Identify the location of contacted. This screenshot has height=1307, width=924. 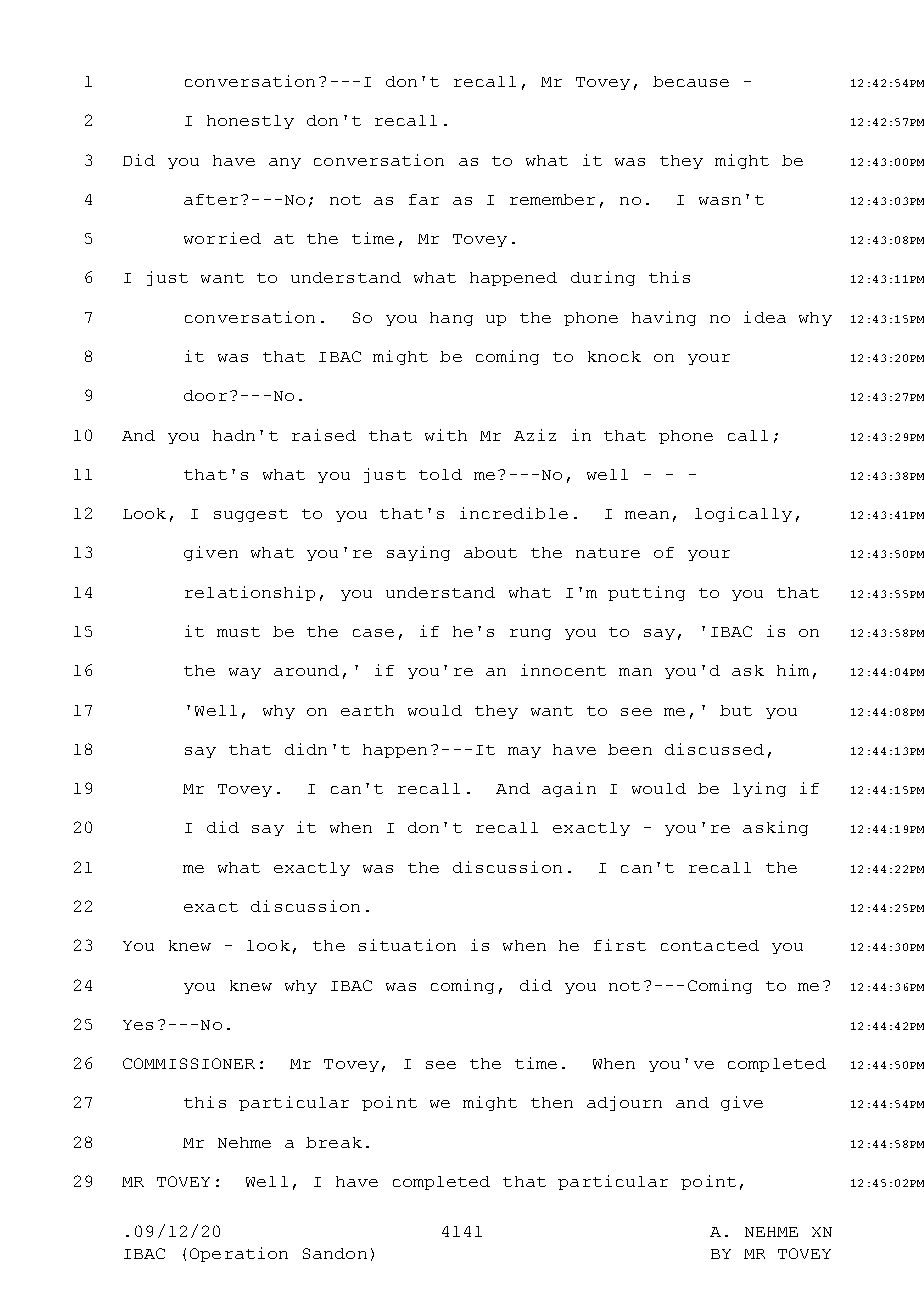
(710, 945).
